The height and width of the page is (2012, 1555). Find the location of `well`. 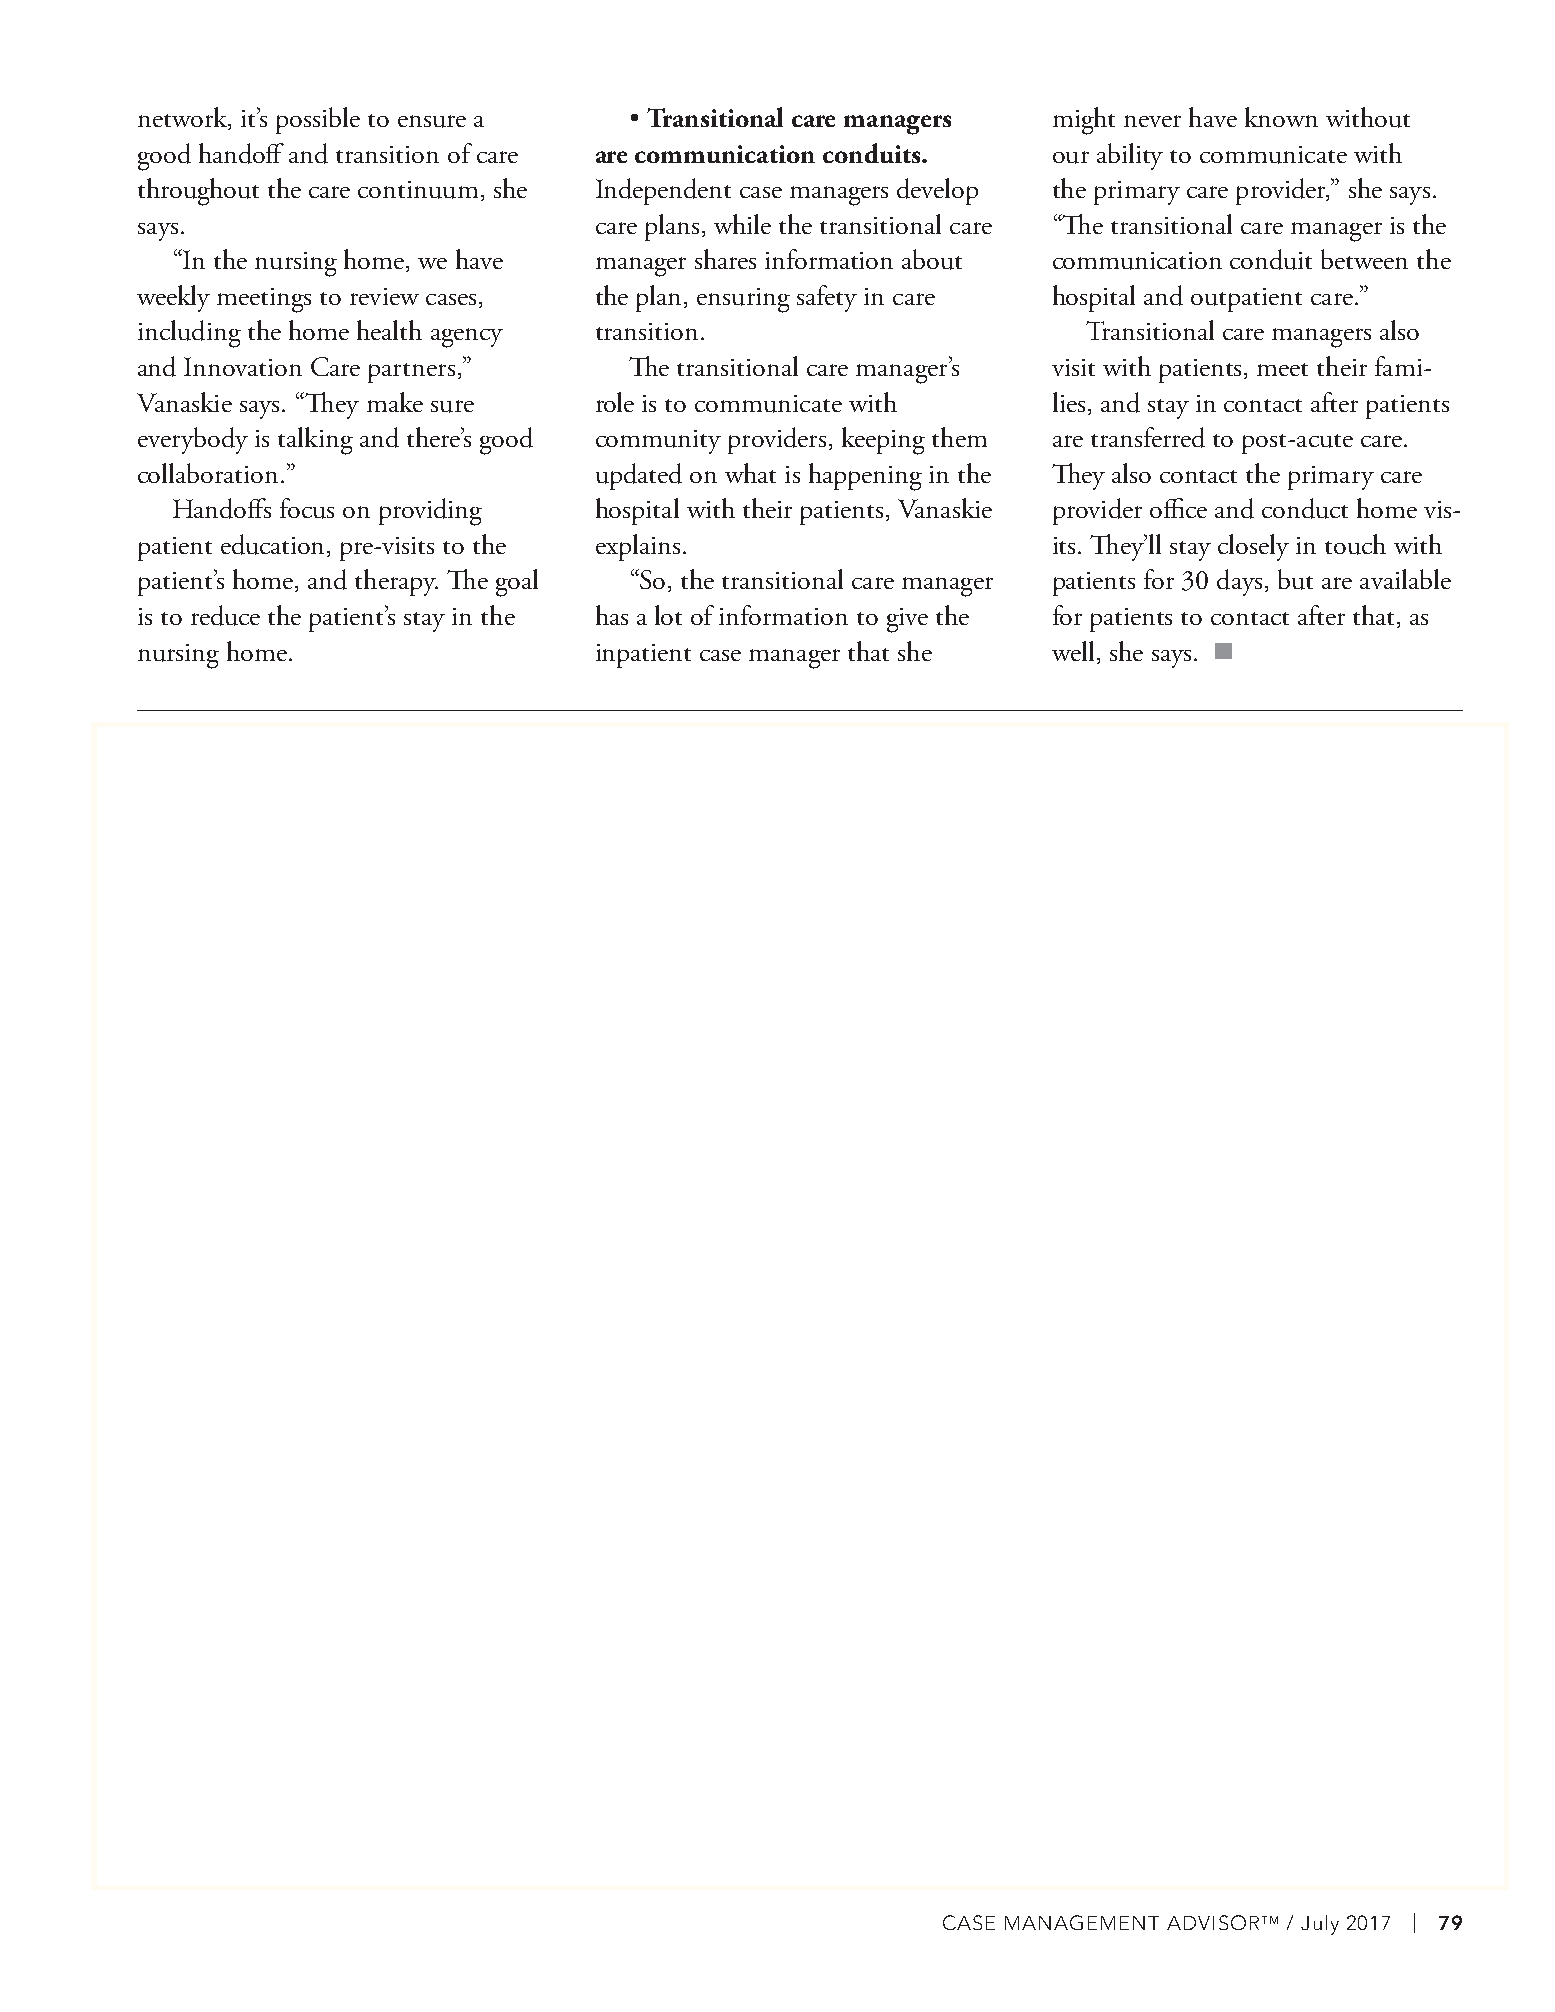

well is located at coordinates (1073, 651).
